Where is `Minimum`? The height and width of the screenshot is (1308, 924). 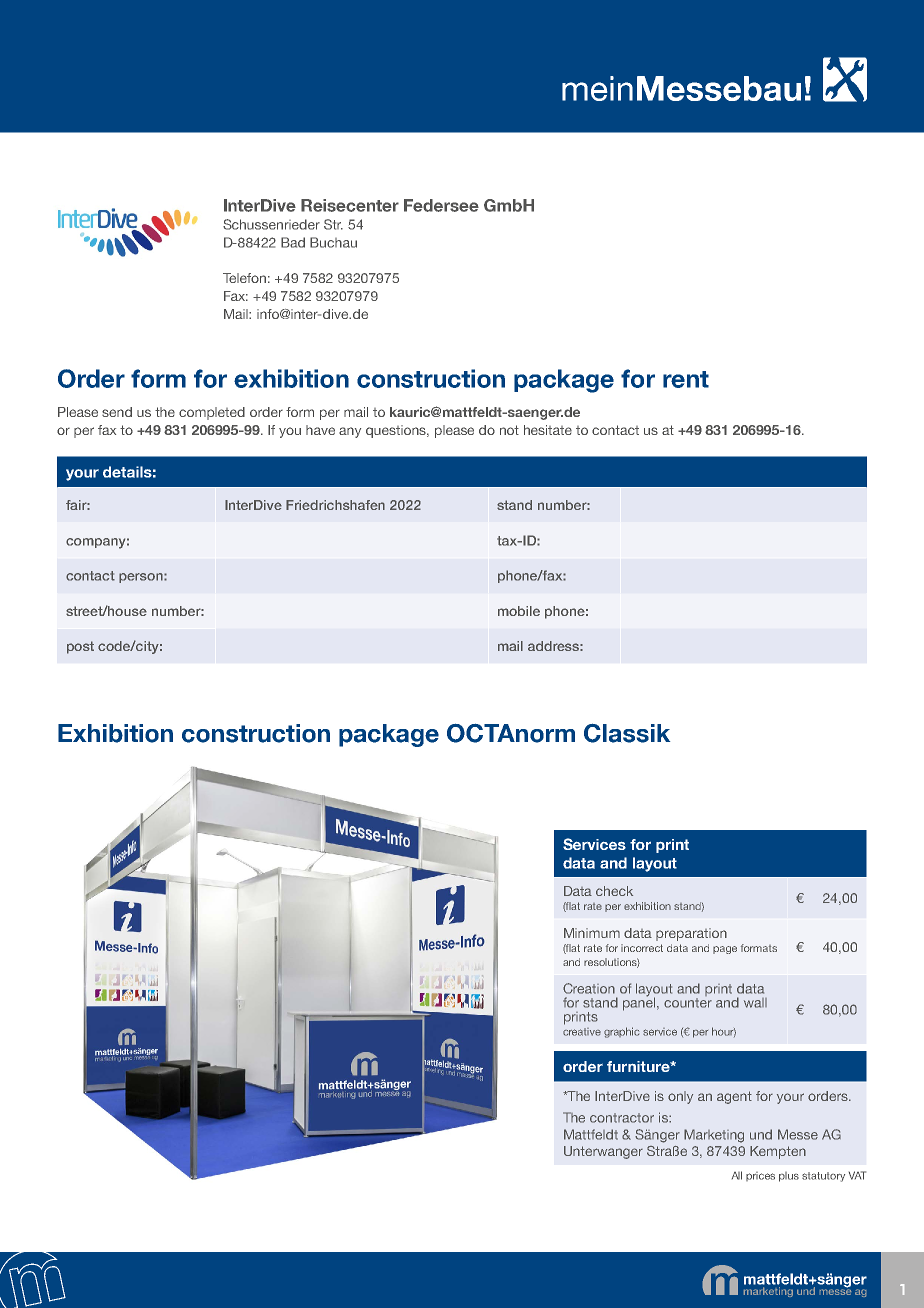 Minimum is located at coordinates (592, 933).
